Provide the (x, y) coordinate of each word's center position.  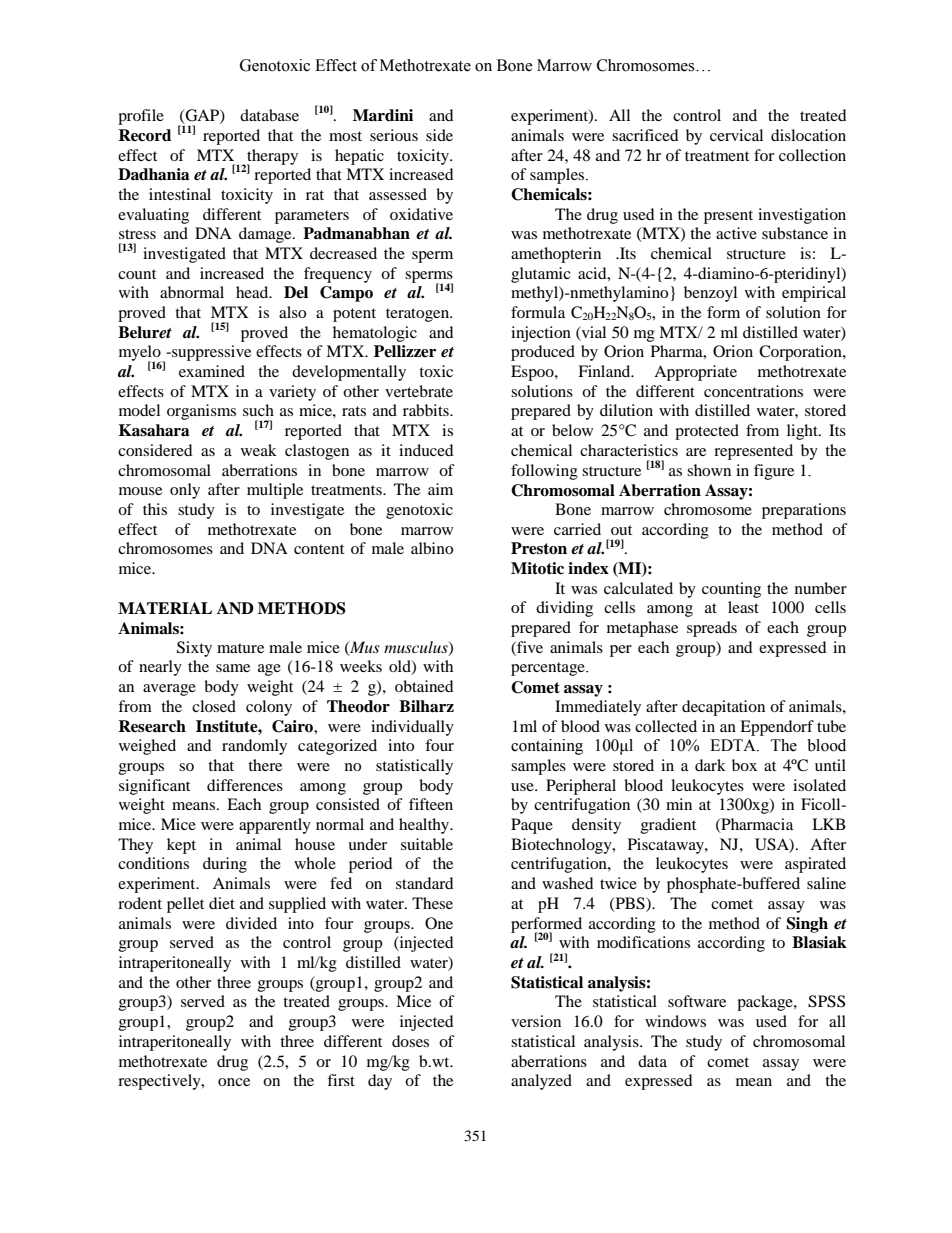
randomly (254, 747)
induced (426, 450)
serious (394, 135)
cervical (736, 135)
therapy (271, 158)
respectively (160, 1082)
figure (774, 472)
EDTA (734, 745)
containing (547, 747)
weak (259, 450)
